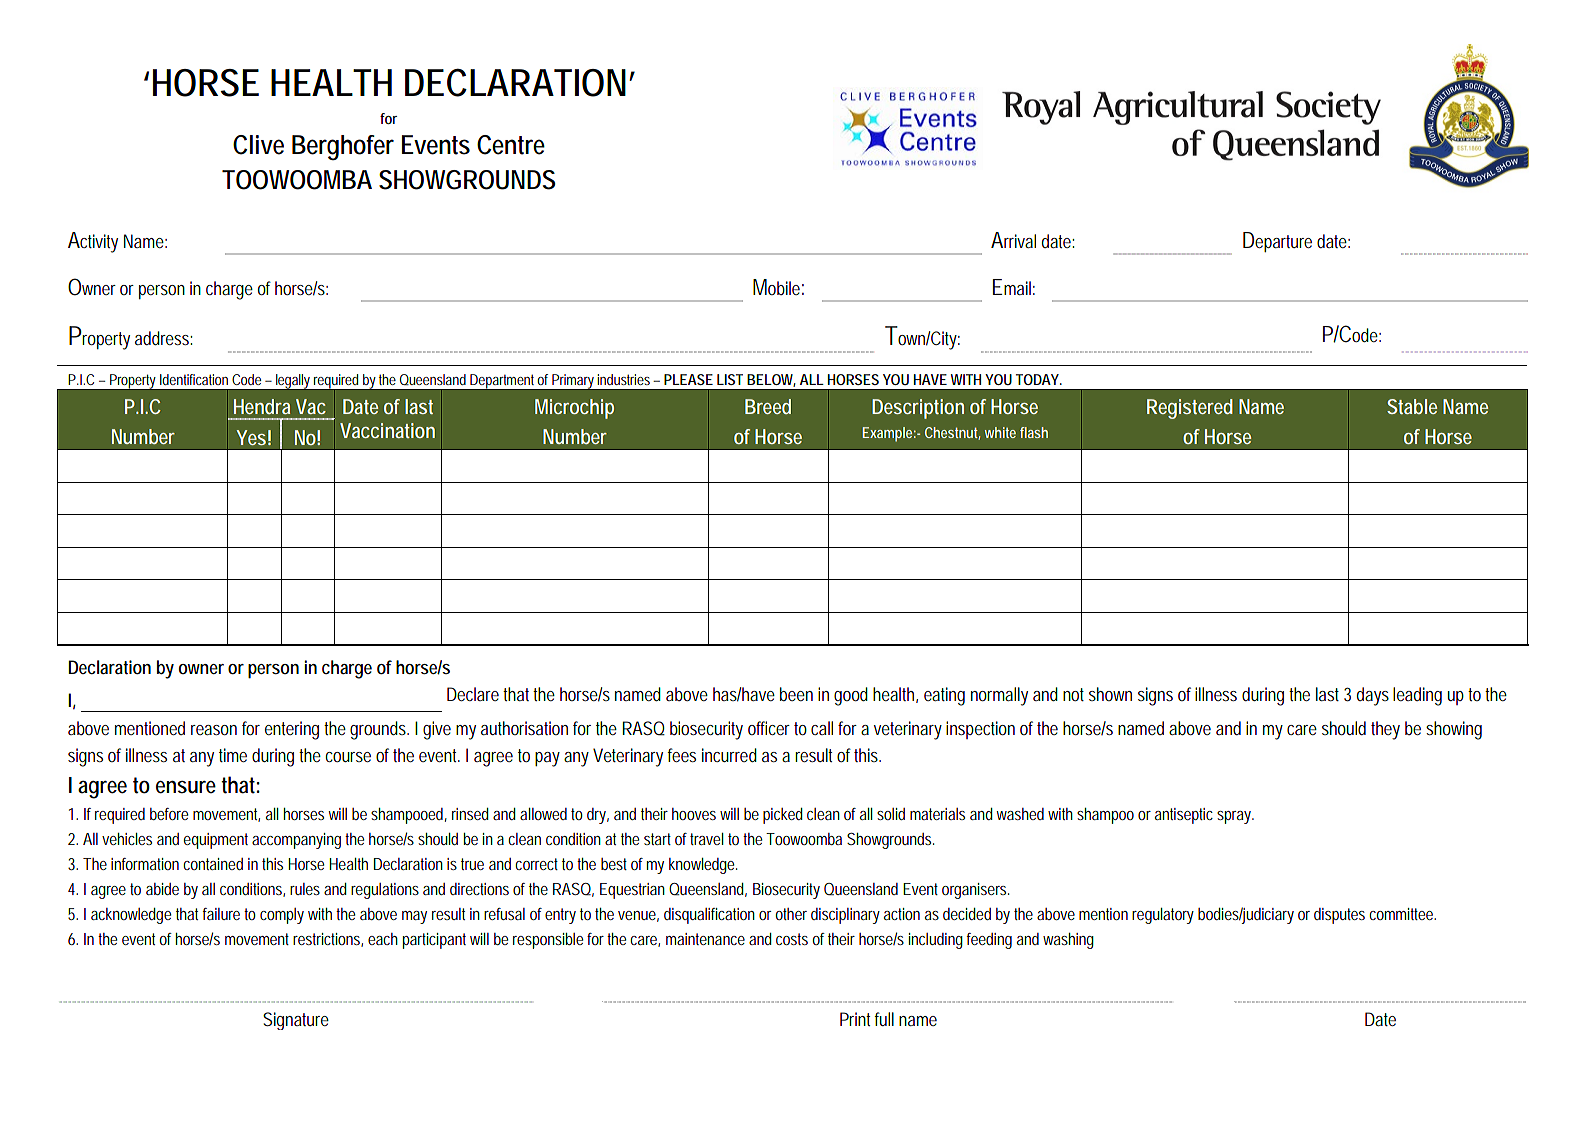 The image size is (1585, 1121). What do you see at coordinates (1235, 817) in the screenshot?
I see `spray` at bounding box center [1235, 817].
